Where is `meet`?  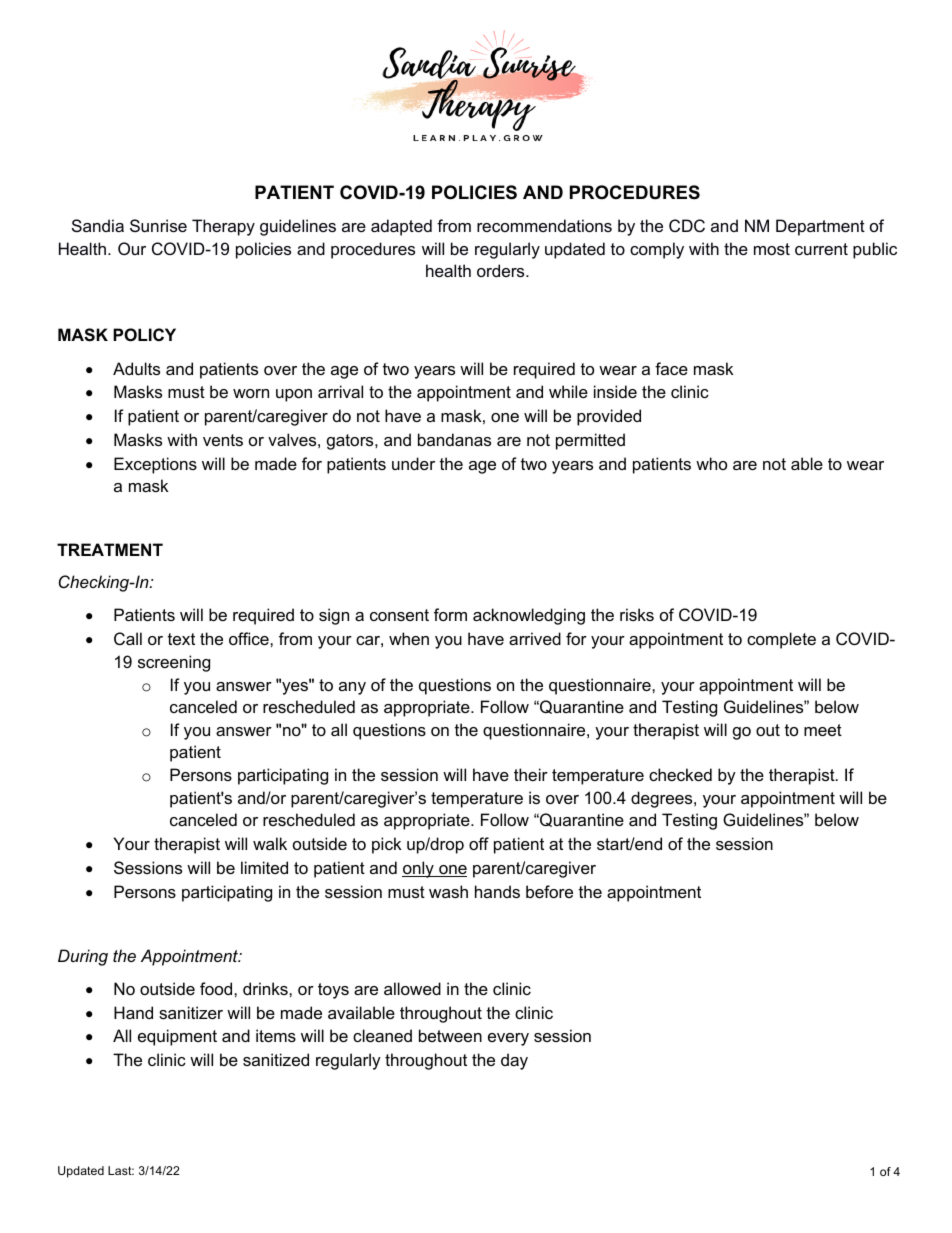
meet is located at coordinates (823, 730).
